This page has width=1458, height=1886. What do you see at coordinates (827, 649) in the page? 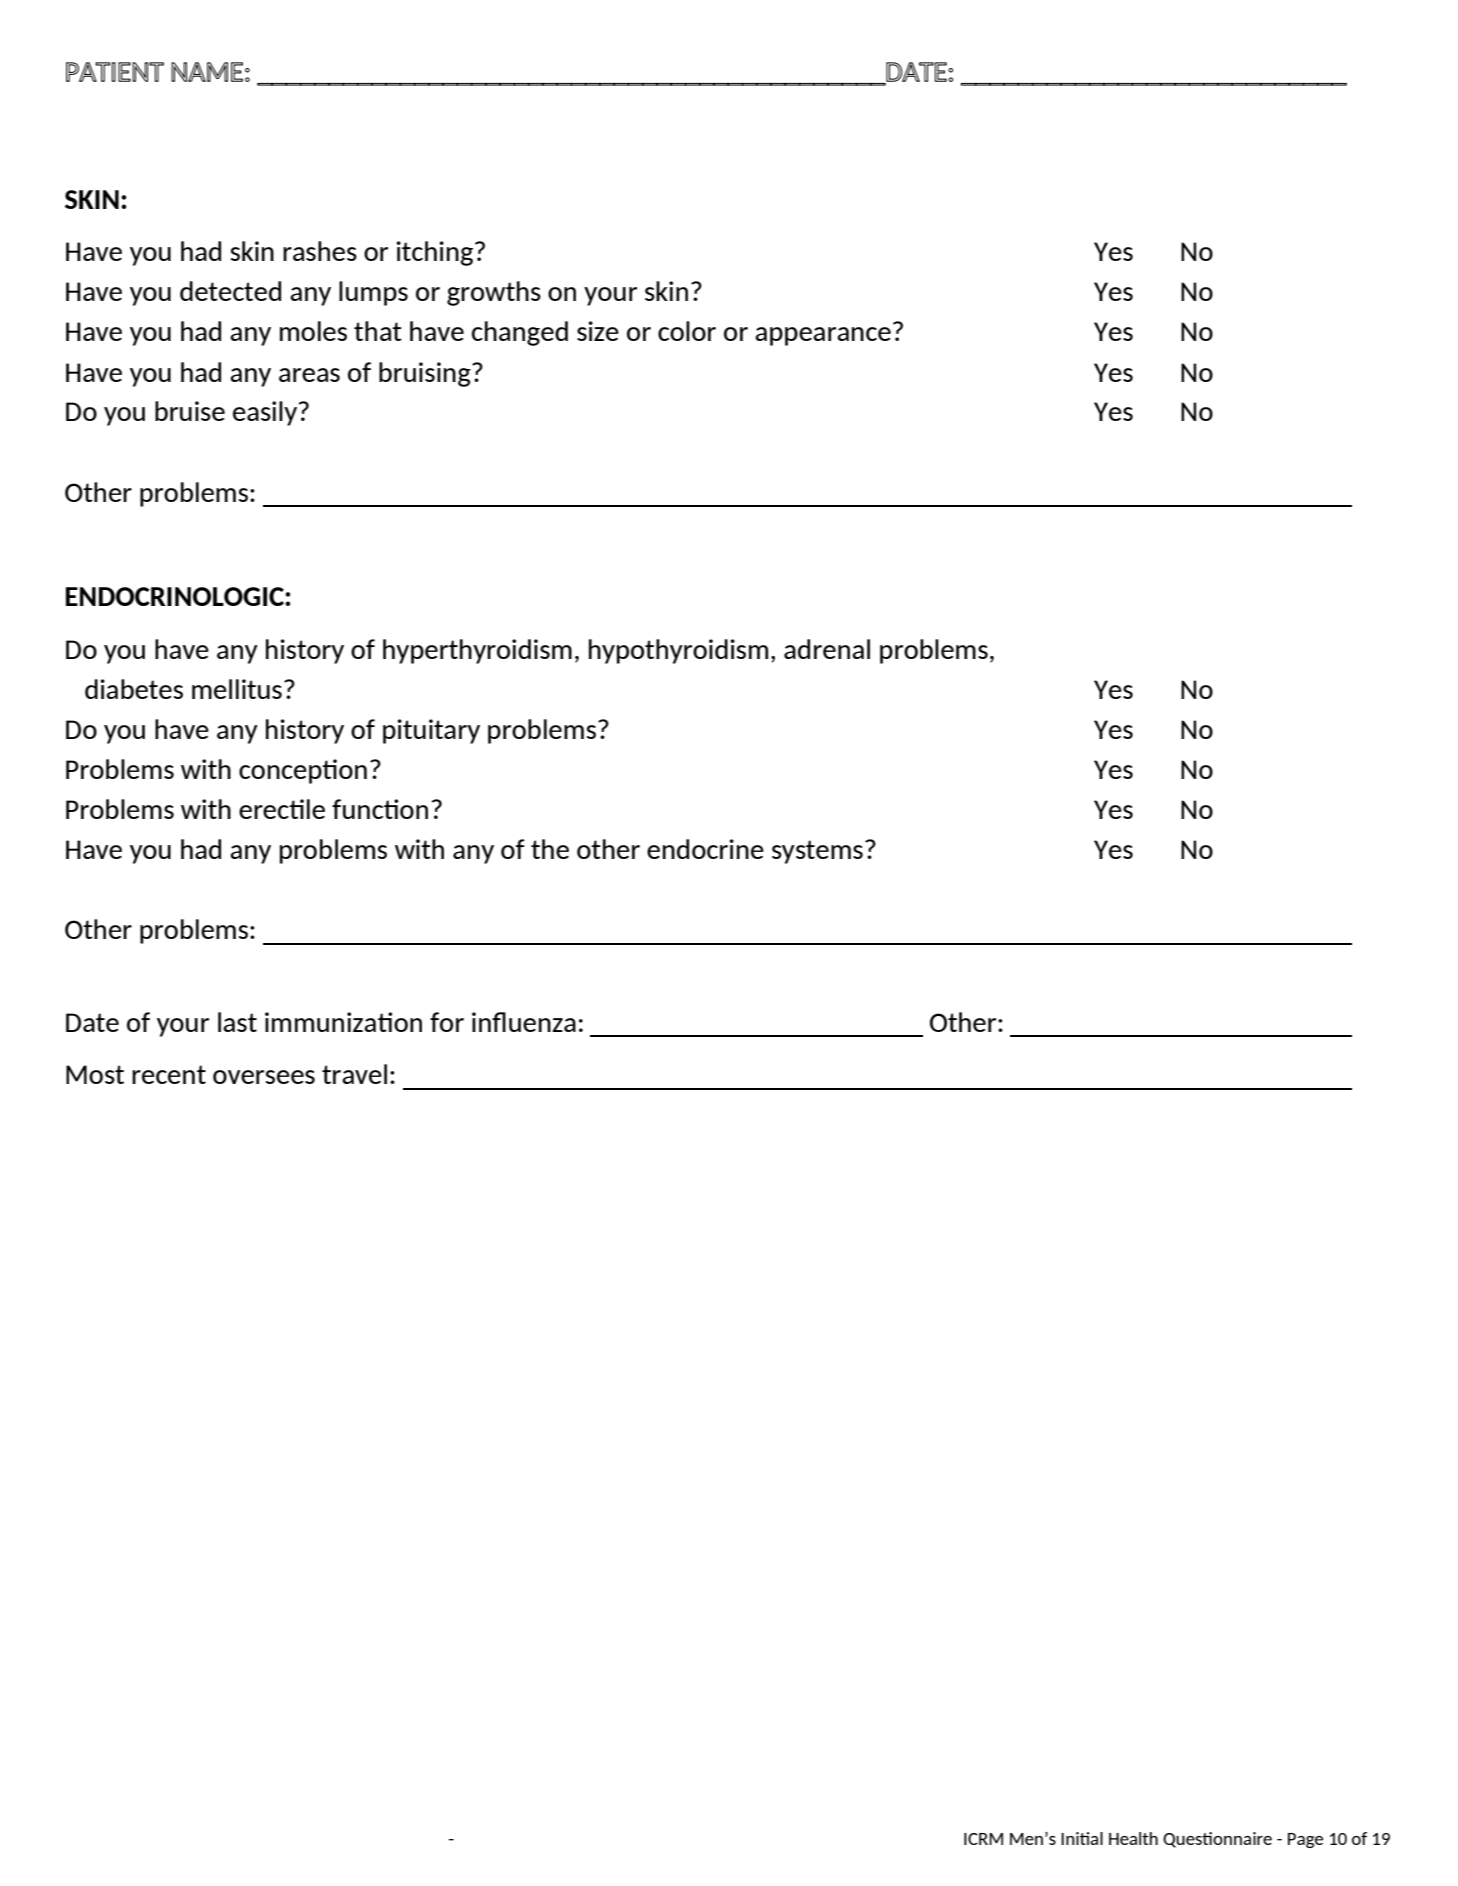
I see `adrenal` at bounding box center [827, 649].
